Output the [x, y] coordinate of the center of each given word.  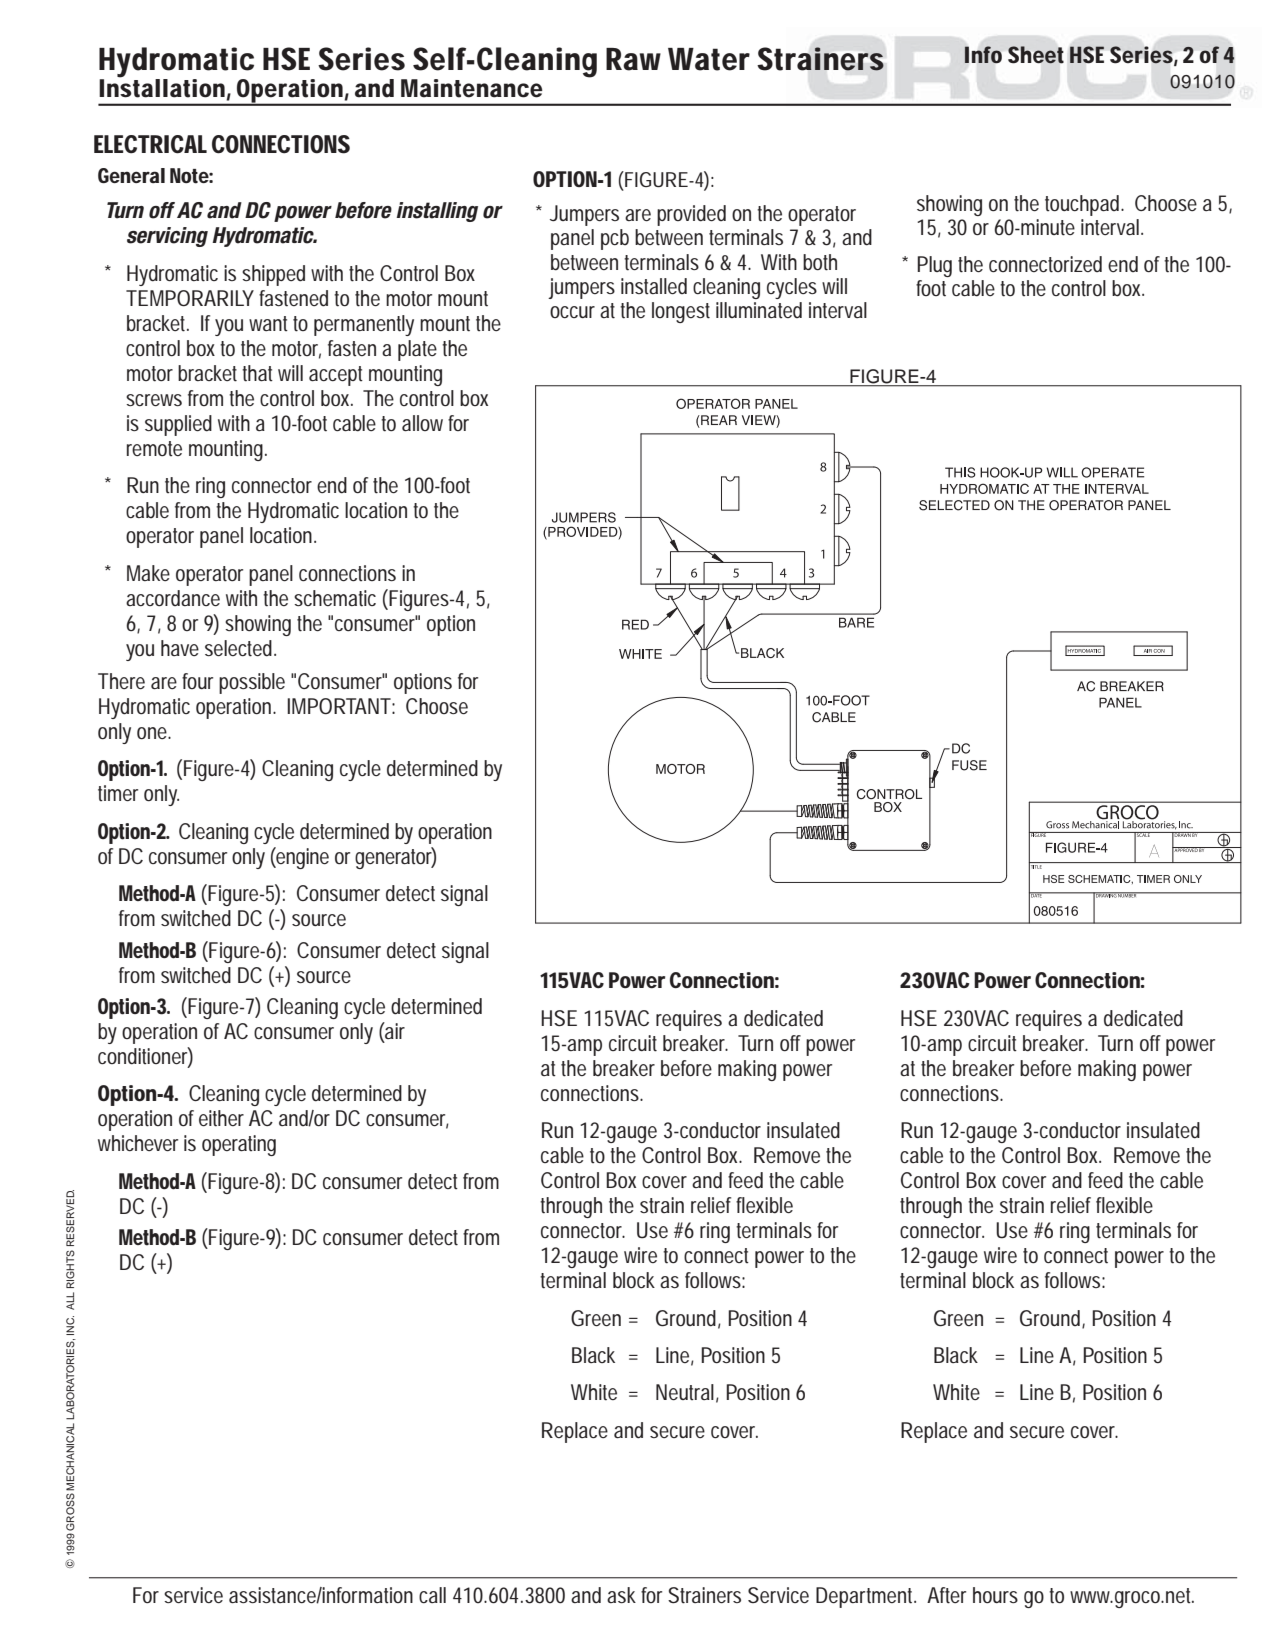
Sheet [1036, 54]
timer [118, 793]
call [432, 1595]
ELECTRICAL [150, 144]
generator [395, 858]
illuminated [759, 310]
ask [621, 1595]
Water [709, 59]
